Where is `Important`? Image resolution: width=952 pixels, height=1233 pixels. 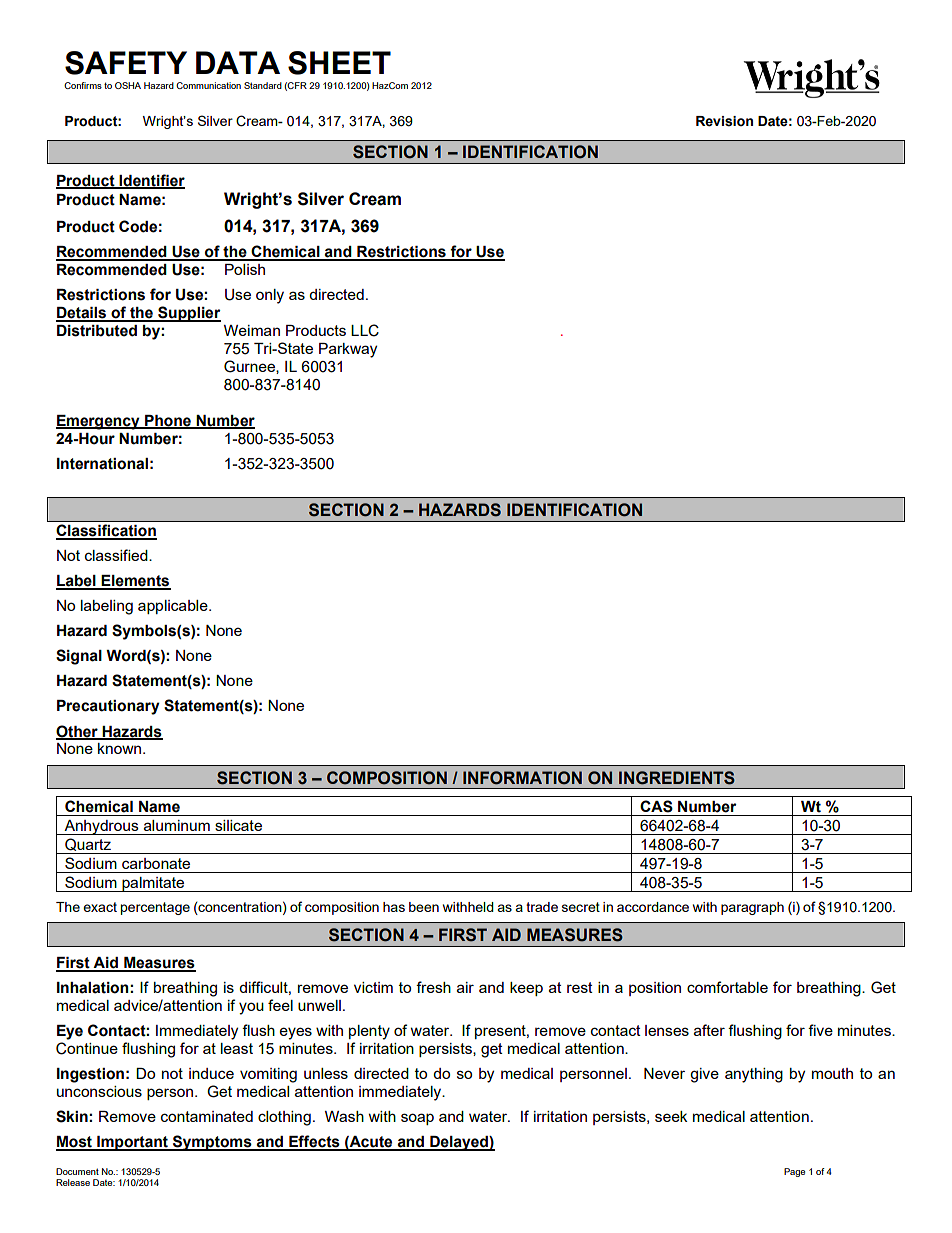
Important is located at coordinates (132, 1143).
